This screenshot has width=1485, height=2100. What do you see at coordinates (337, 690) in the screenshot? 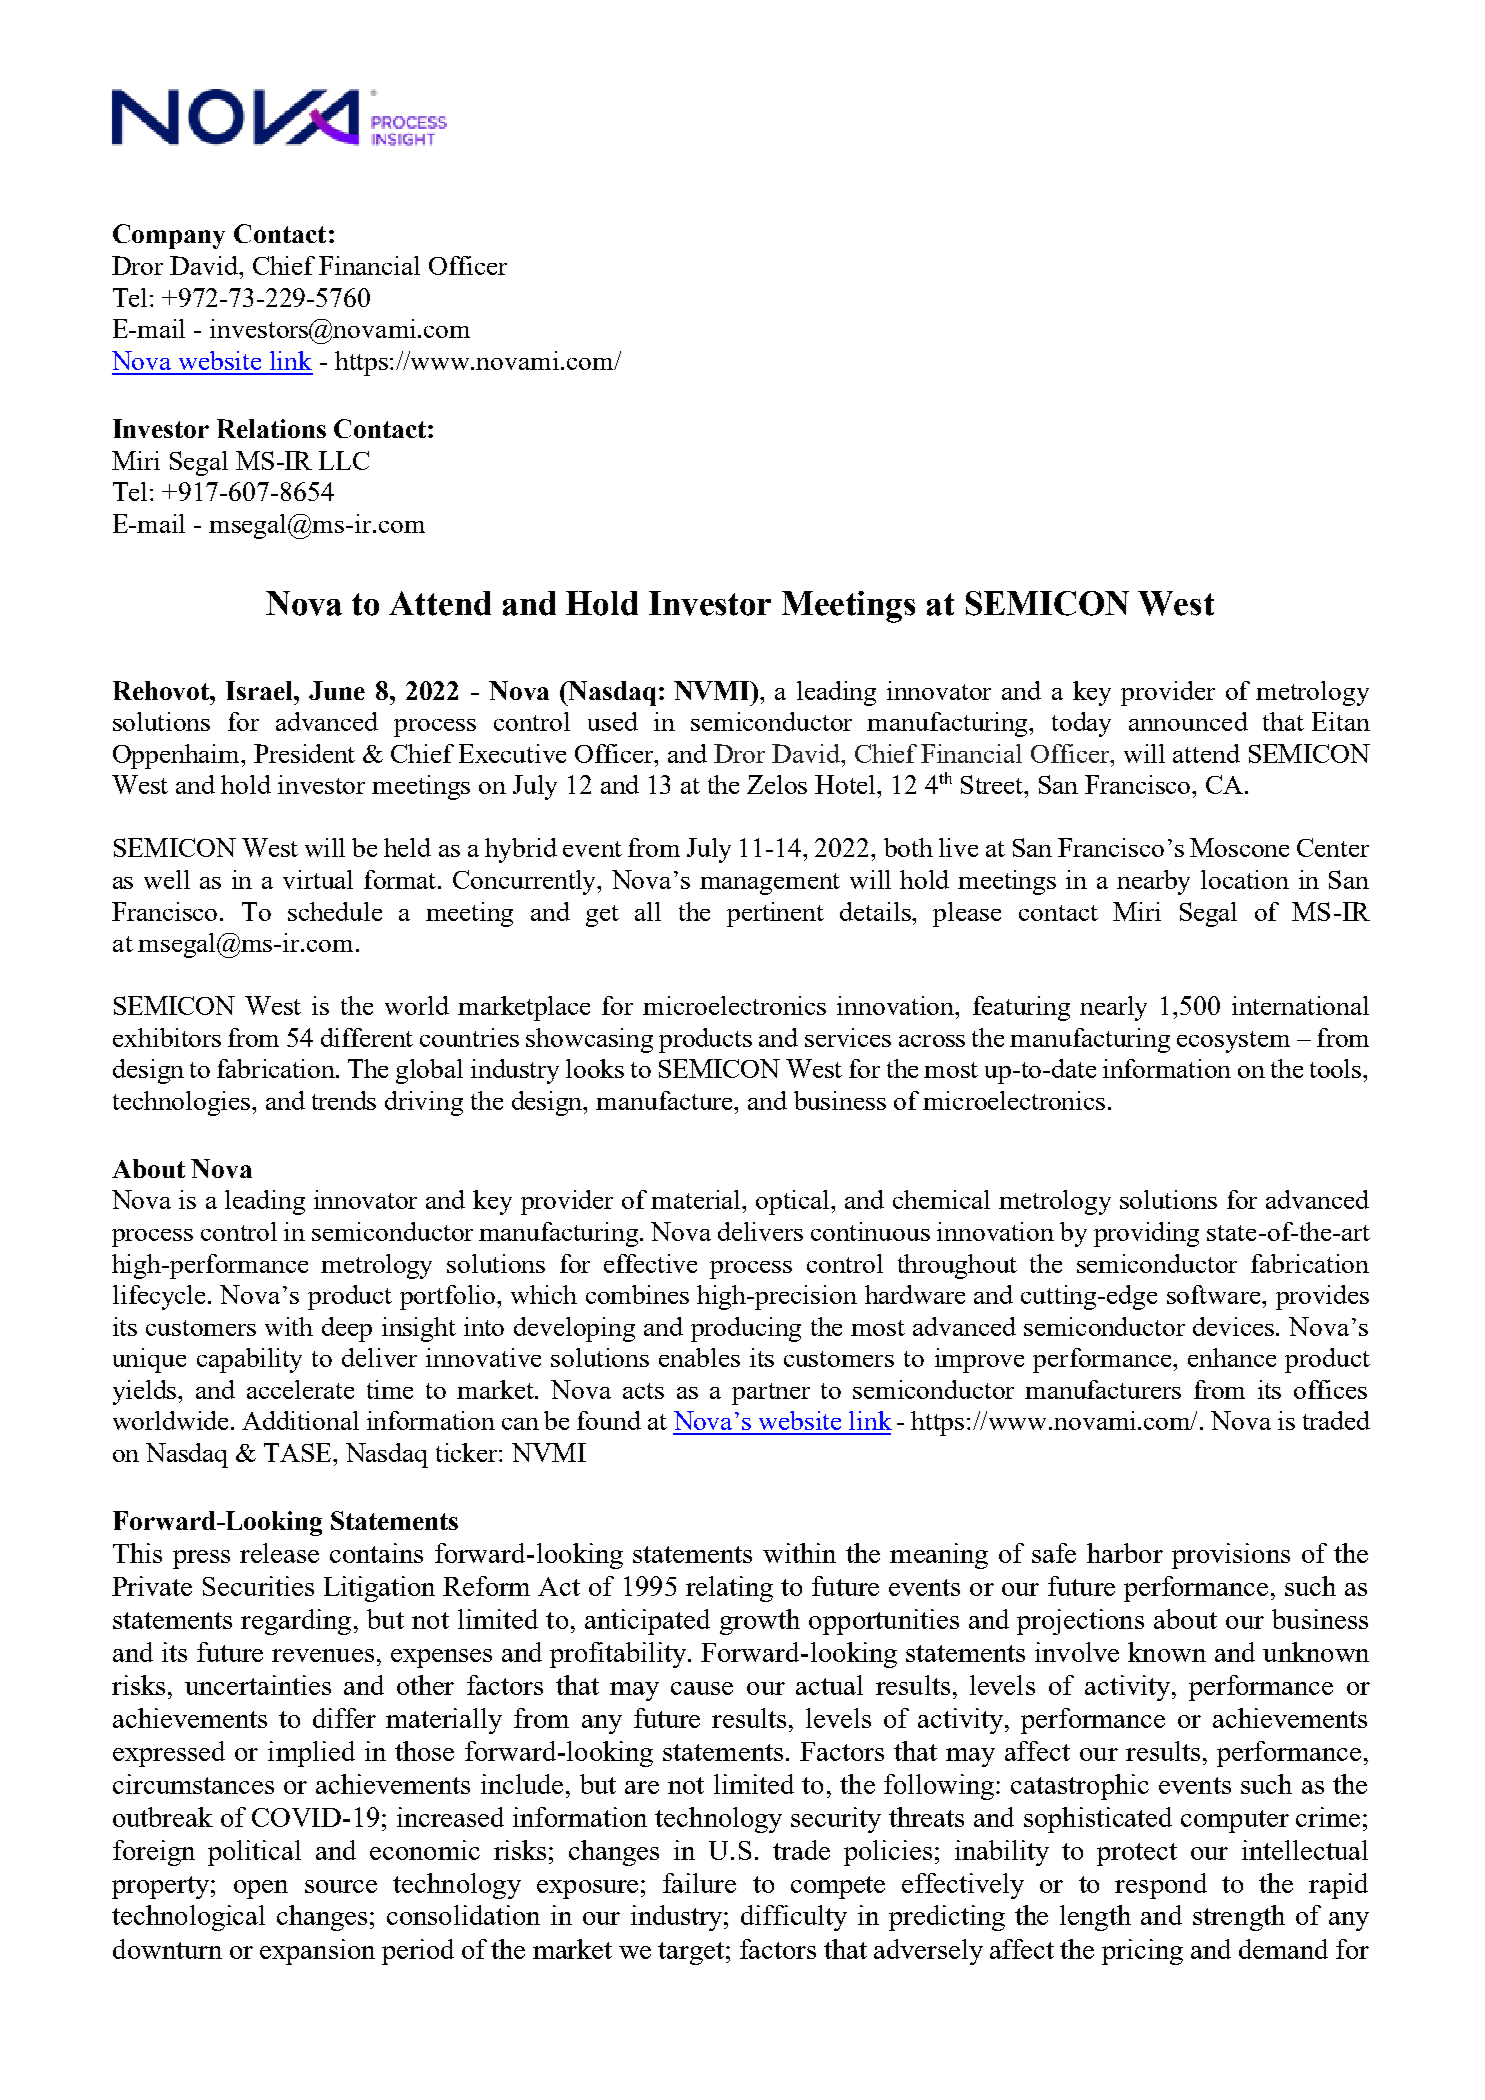
I see `June` at bounding box center [337, 690].
